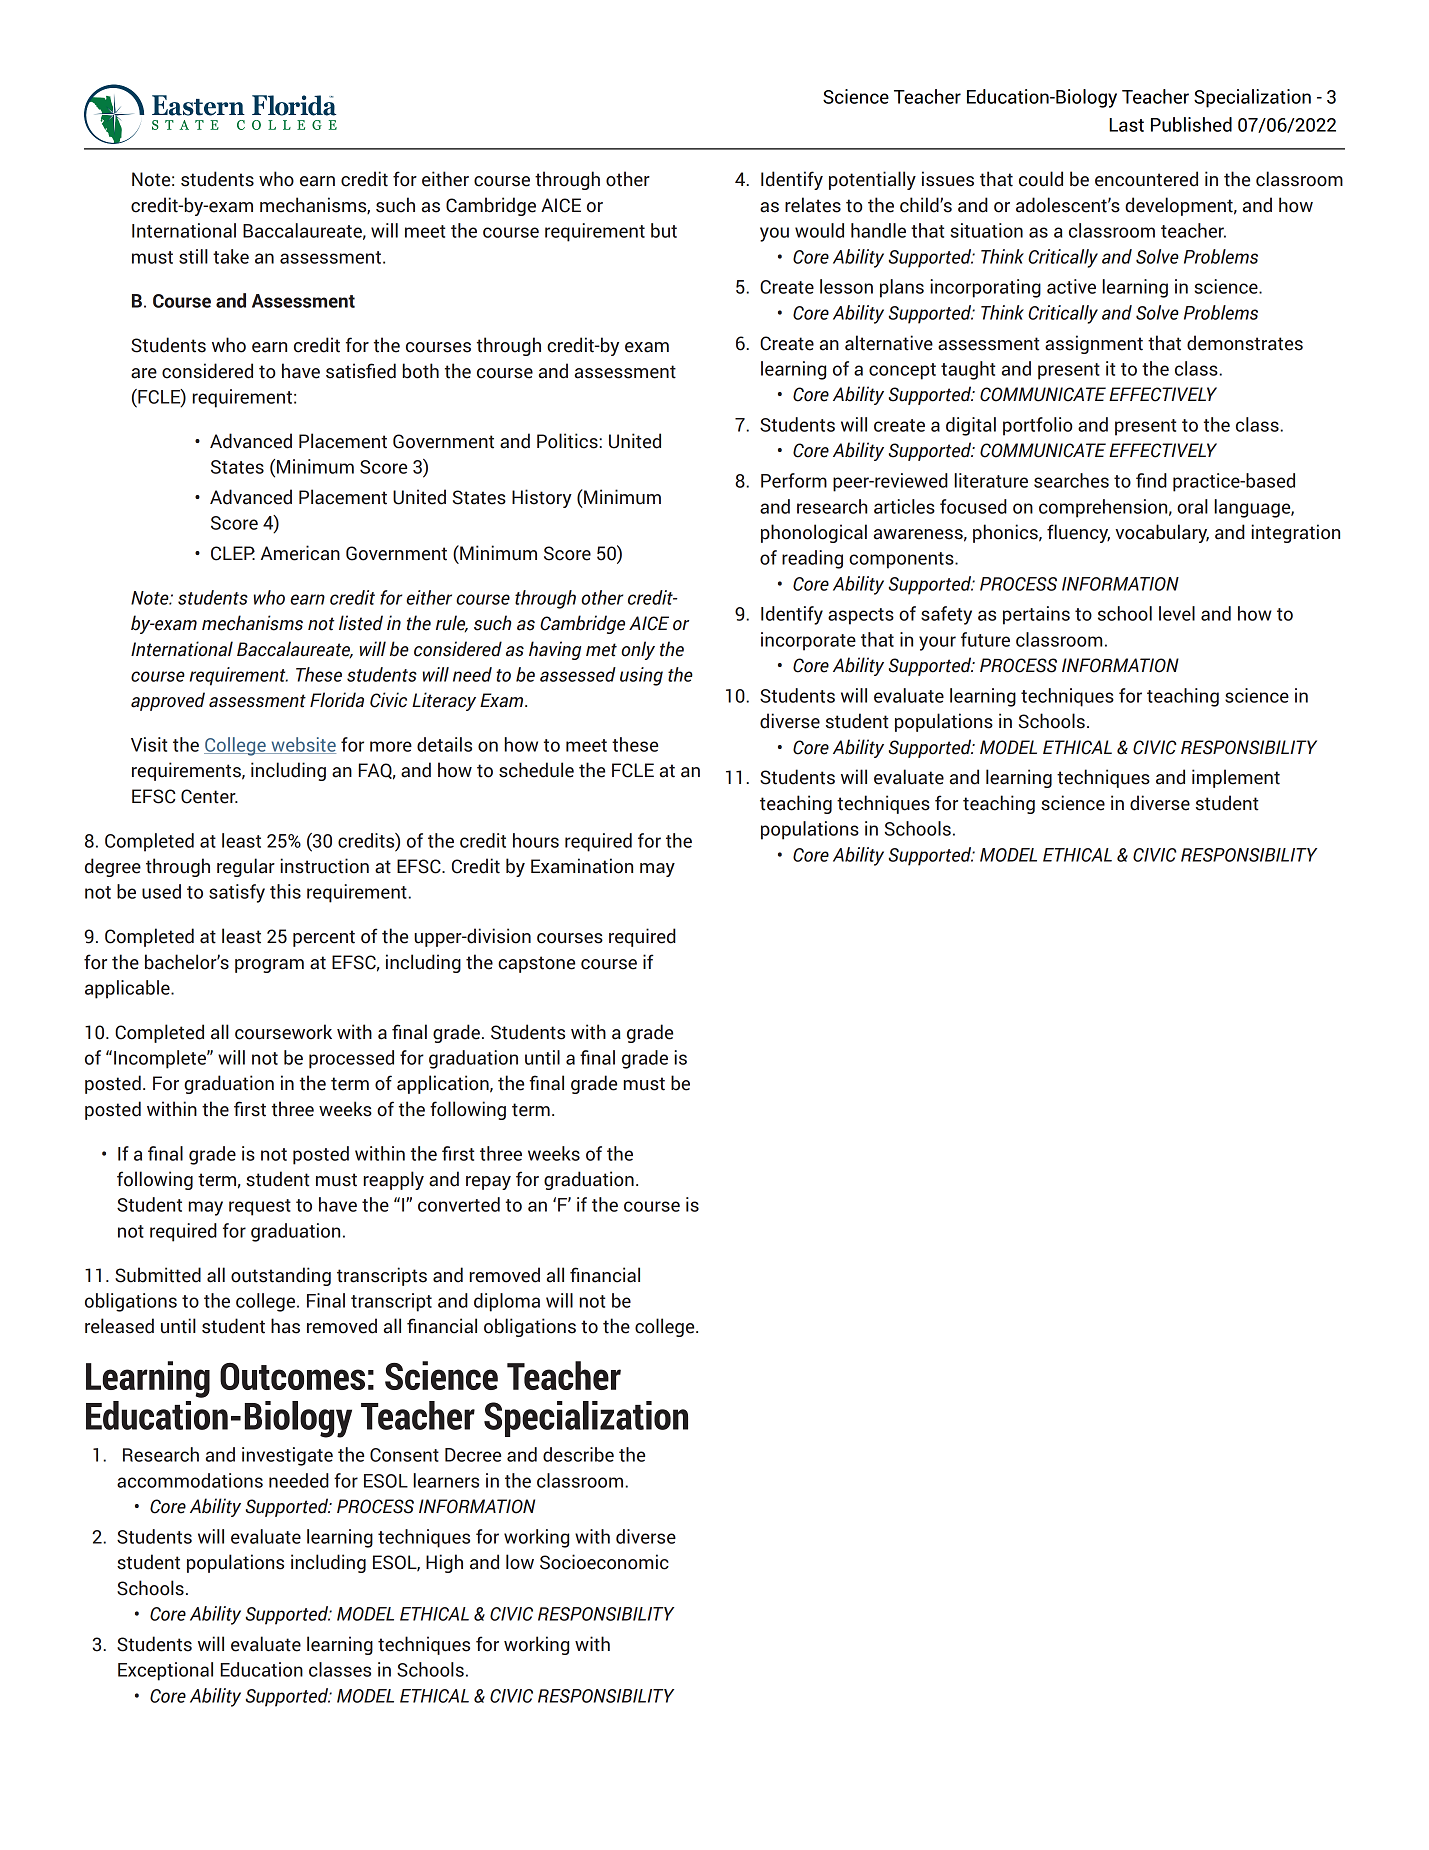 This screenshot has height=1850, width=1429. What do you see at coordinates (231, 256) in the screenshot?
I see `take` at bounding box center [231, 256].
